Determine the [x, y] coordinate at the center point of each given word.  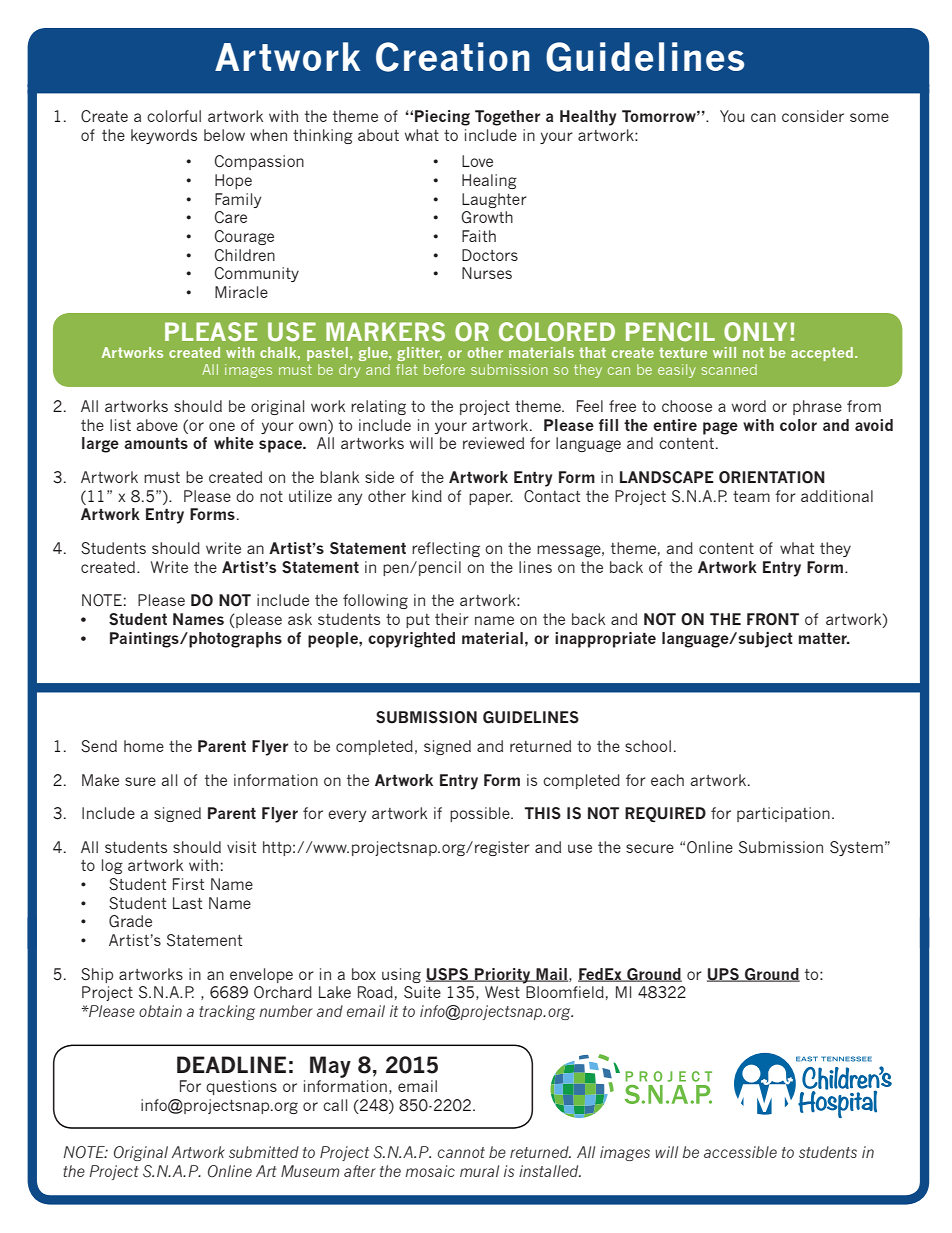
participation [783, 814]
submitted [264, 1152]
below [224, 135]
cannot [461, 1152]
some [869, 117]
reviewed [493, 443]
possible [481, 814]
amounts [156, 443]
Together [507, 118]
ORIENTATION [772, 477]
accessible [740, 1152]
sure [140, 781]
